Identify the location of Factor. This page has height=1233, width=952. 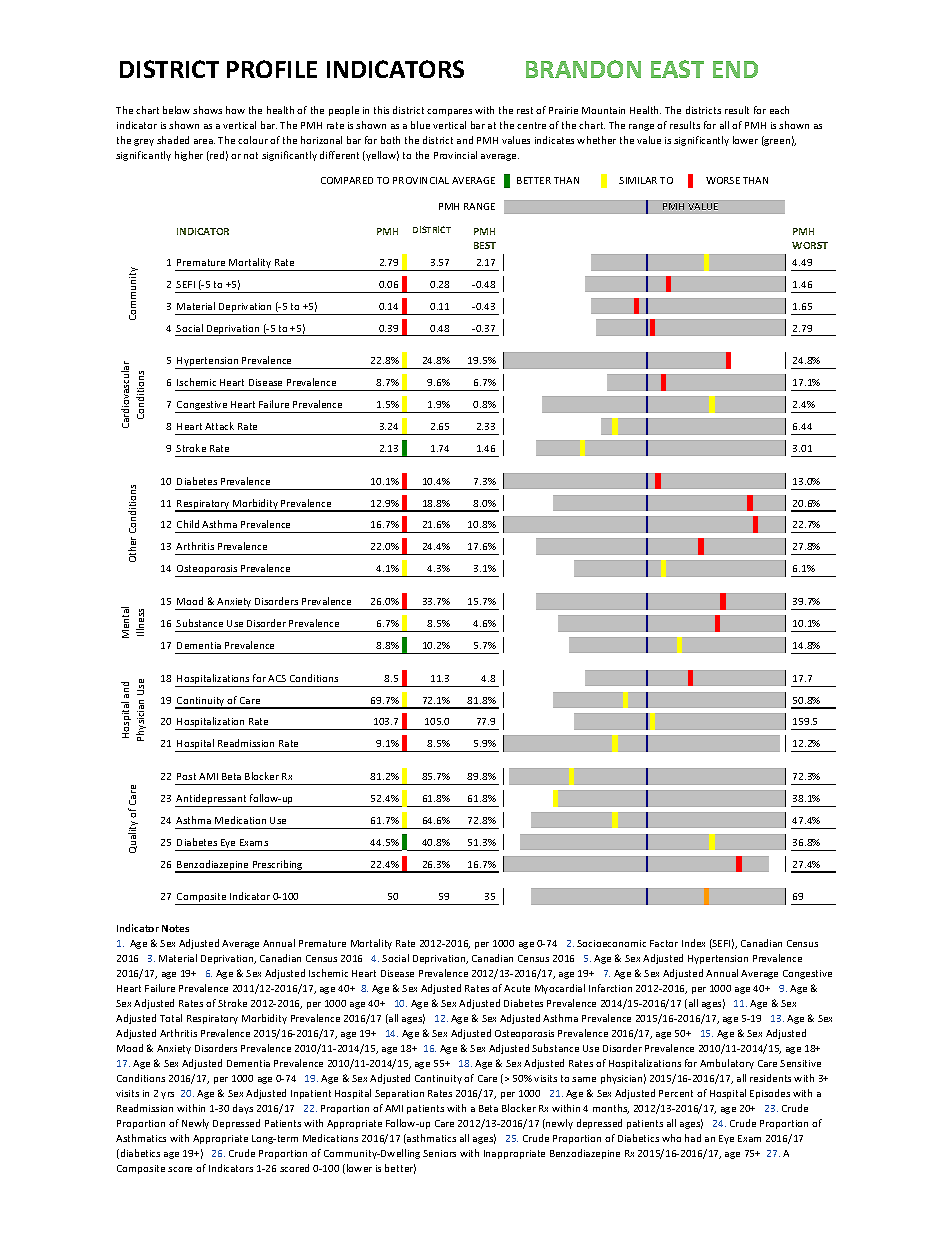
(664, 943).
